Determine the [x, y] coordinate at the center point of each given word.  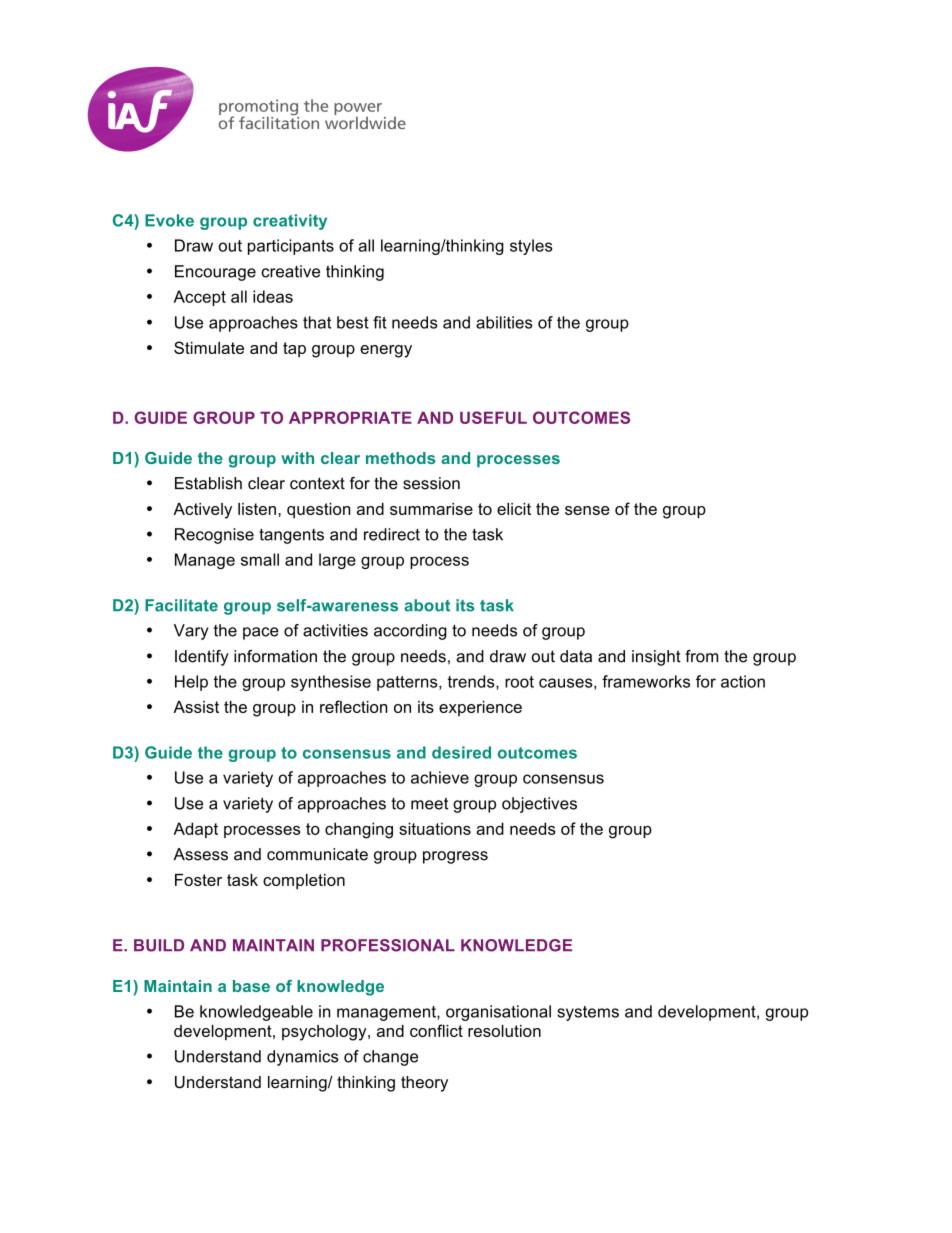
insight [656, 658]
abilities [504, 322]
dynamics [303, 1058]
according [410, 632]
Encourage [215, 273]
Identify [202, 658]
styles [531, 247]
